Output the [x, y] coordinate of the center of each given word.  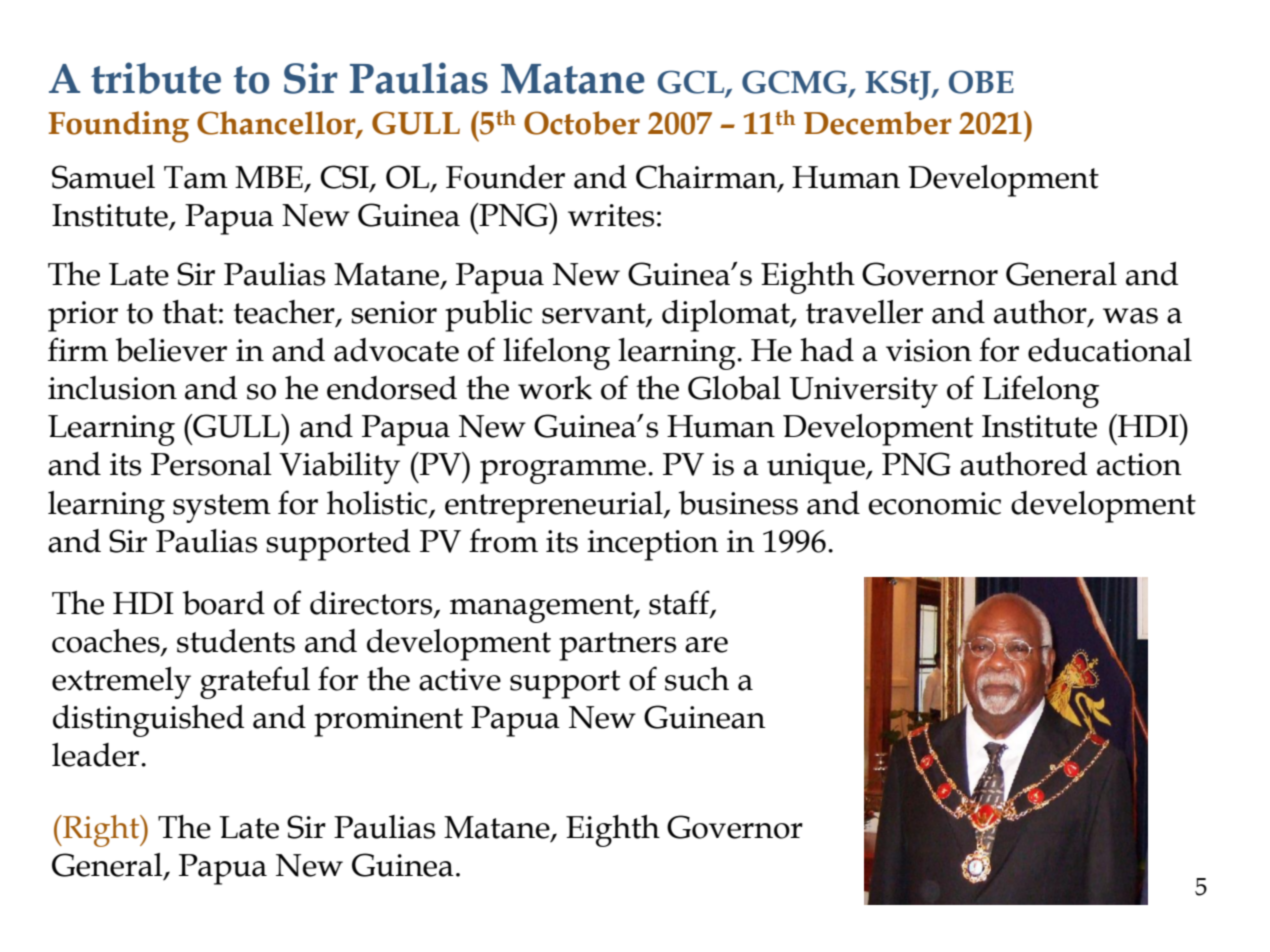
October [582, 123]
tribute [156, 78]
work [555, 388]
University [864, 392]
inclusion [112, 388]
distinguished [148, 721]
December [878, 123]
